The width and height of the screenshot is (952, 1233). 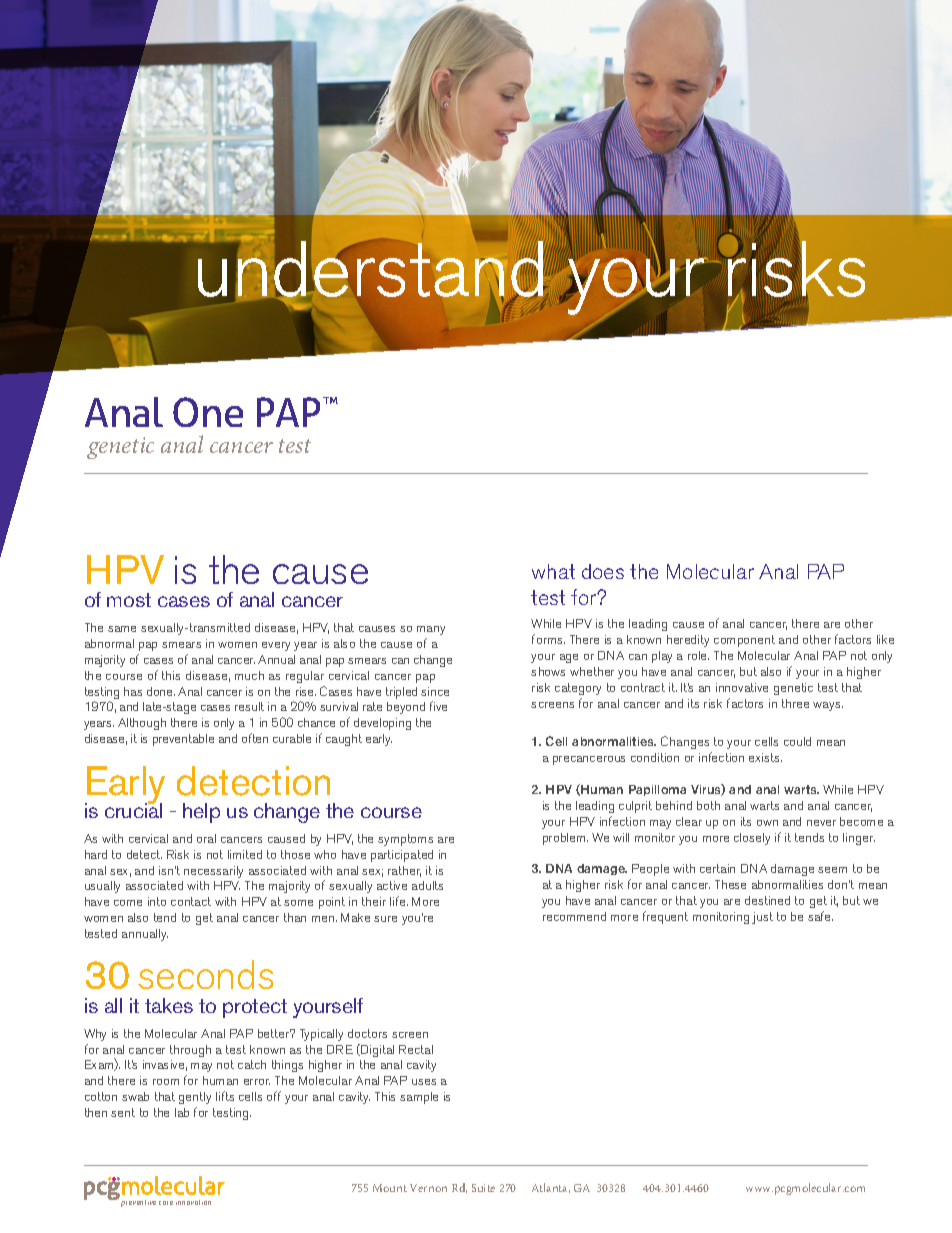 I want to click on innovation, so click(x=193, y=1202).
